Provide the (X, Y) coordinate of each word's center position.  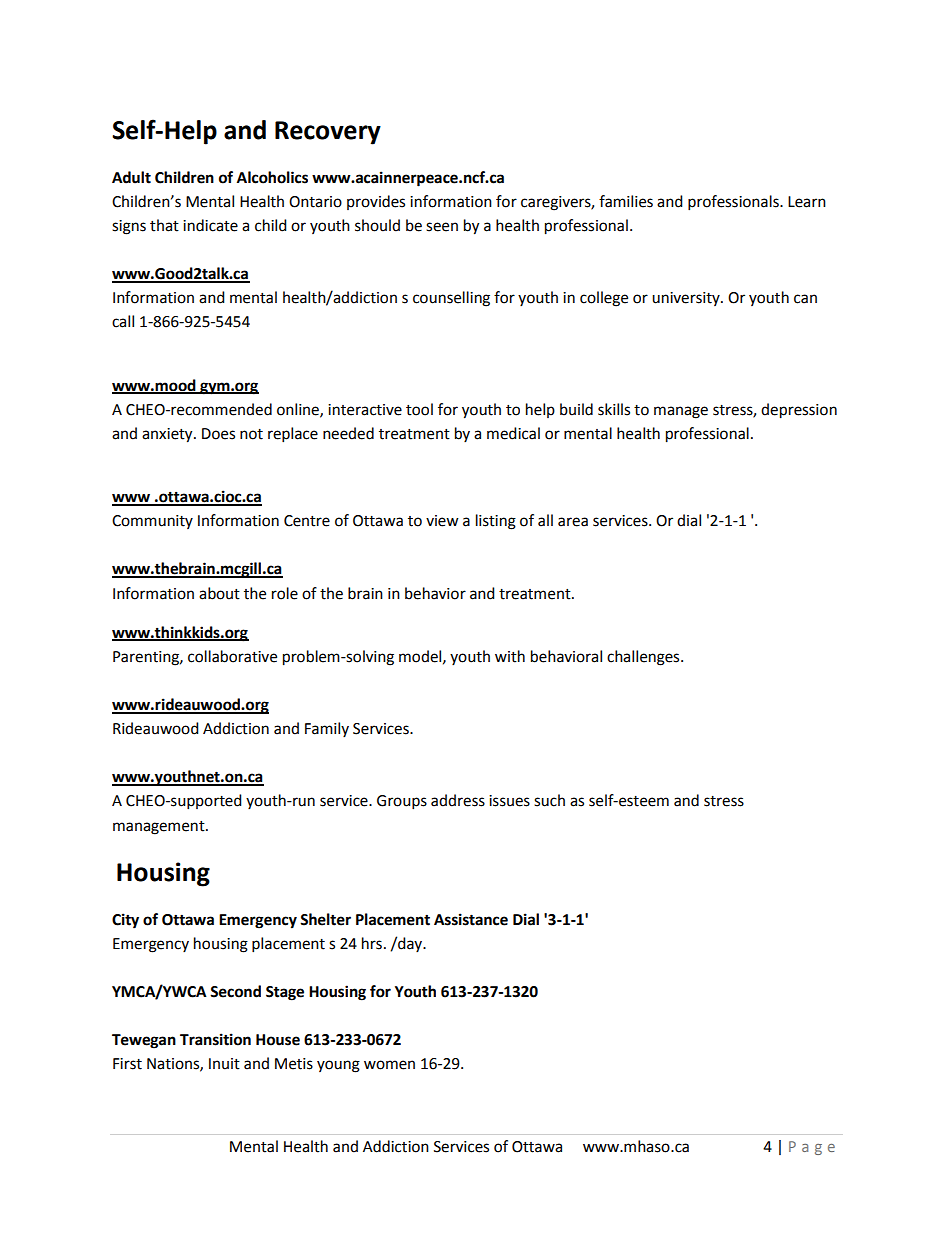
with (510, 656)
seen (442, 227)
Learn (807, 202)
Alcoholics (272, 177)
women (389, 1065)
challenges (644, 658)
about (219, 593)
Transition (215, 1039)
